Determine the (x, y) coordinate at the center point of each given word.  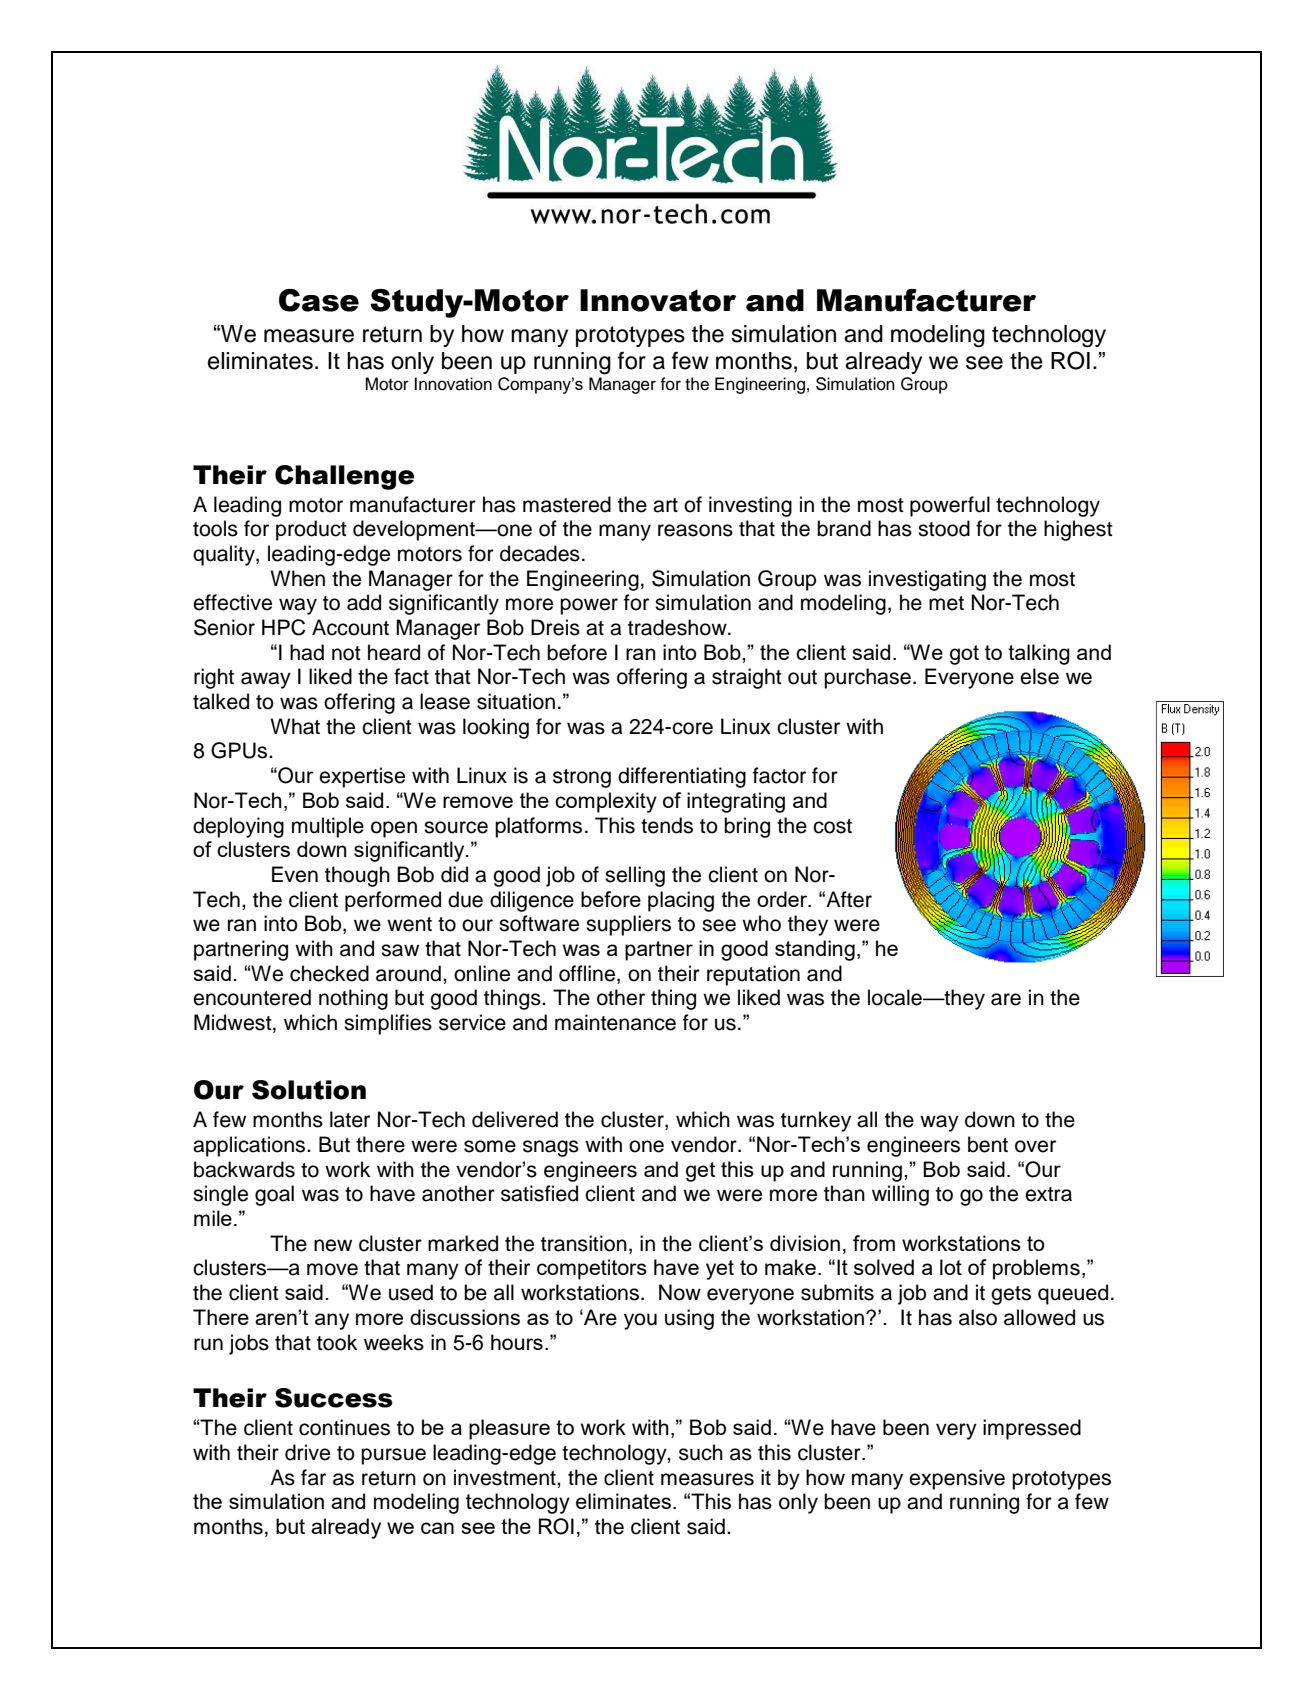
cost (832, 826)
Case (319, 300)
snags (551, 1148)
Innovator (658, 300)
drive (307, 1452)
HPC (283, 627)
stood (944, 528)
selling (635, 876)
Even (295, 874)
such (701, 1452)
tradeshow (678, 627)
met (946, 603)
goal (274, 1195)
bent (988, 1144)
